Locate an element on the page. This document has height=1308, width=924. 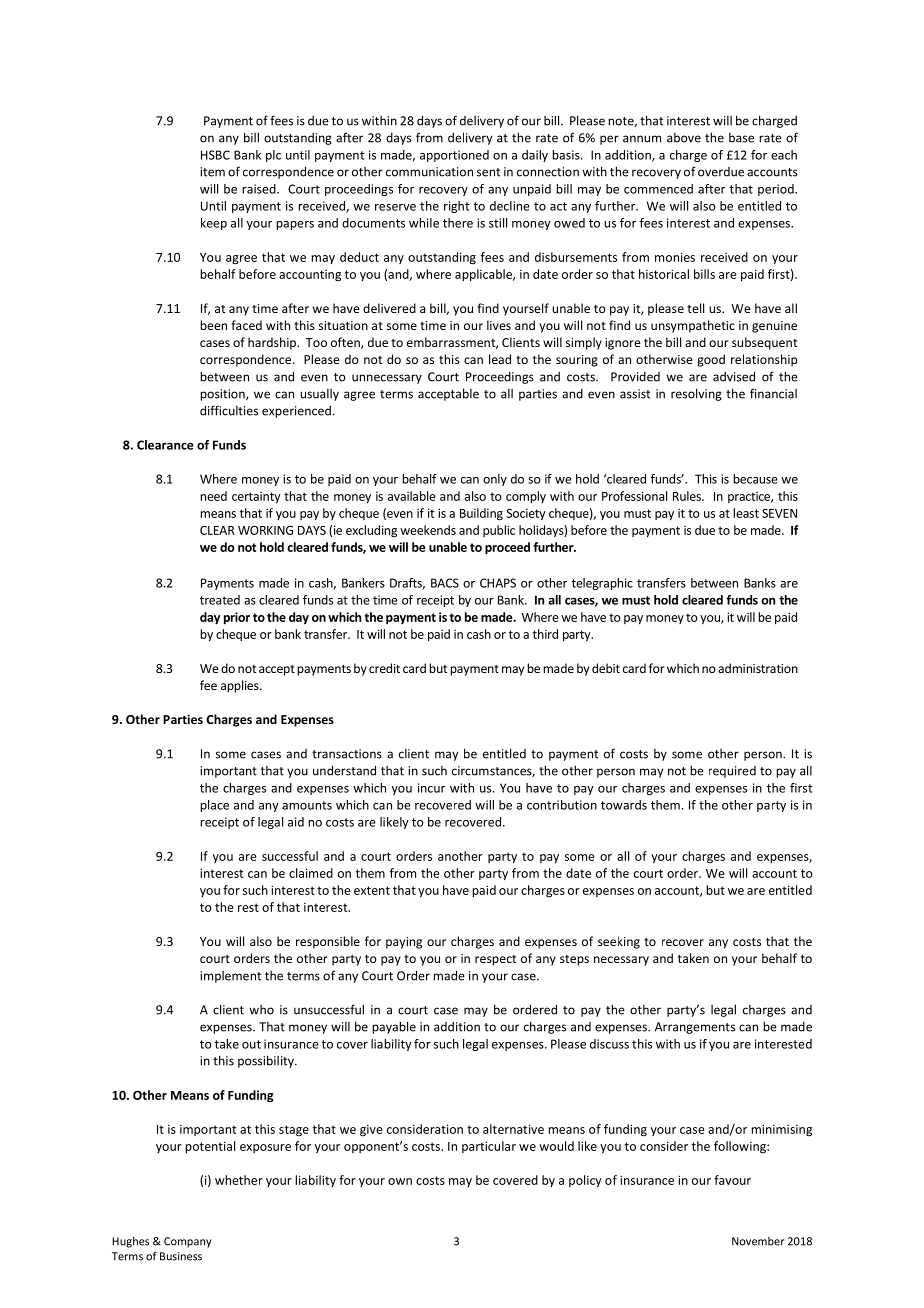
administration is located at coordinates (758, 668).
